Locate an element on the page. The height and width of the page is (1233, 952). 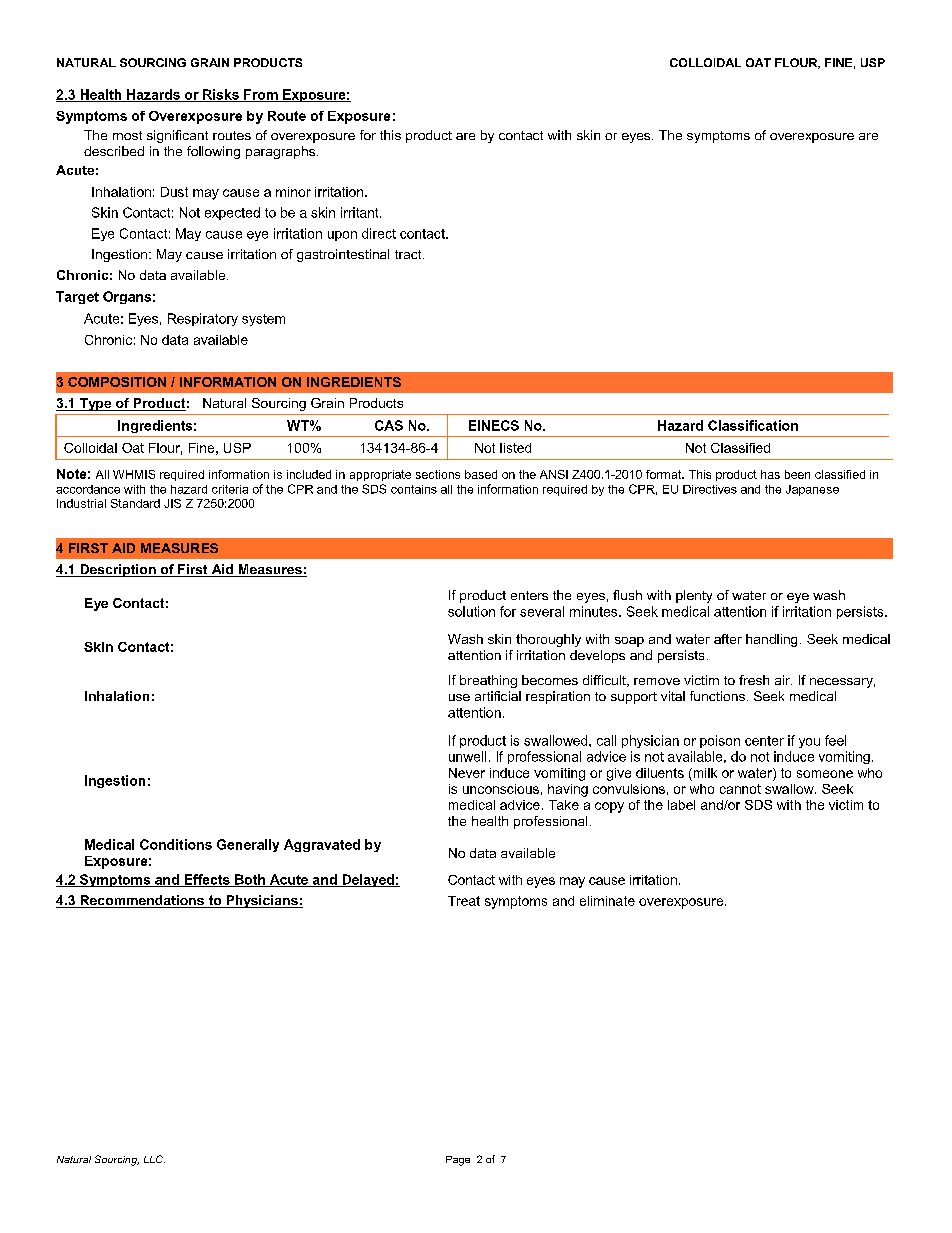
significant is located at coordinates (177, 136).
